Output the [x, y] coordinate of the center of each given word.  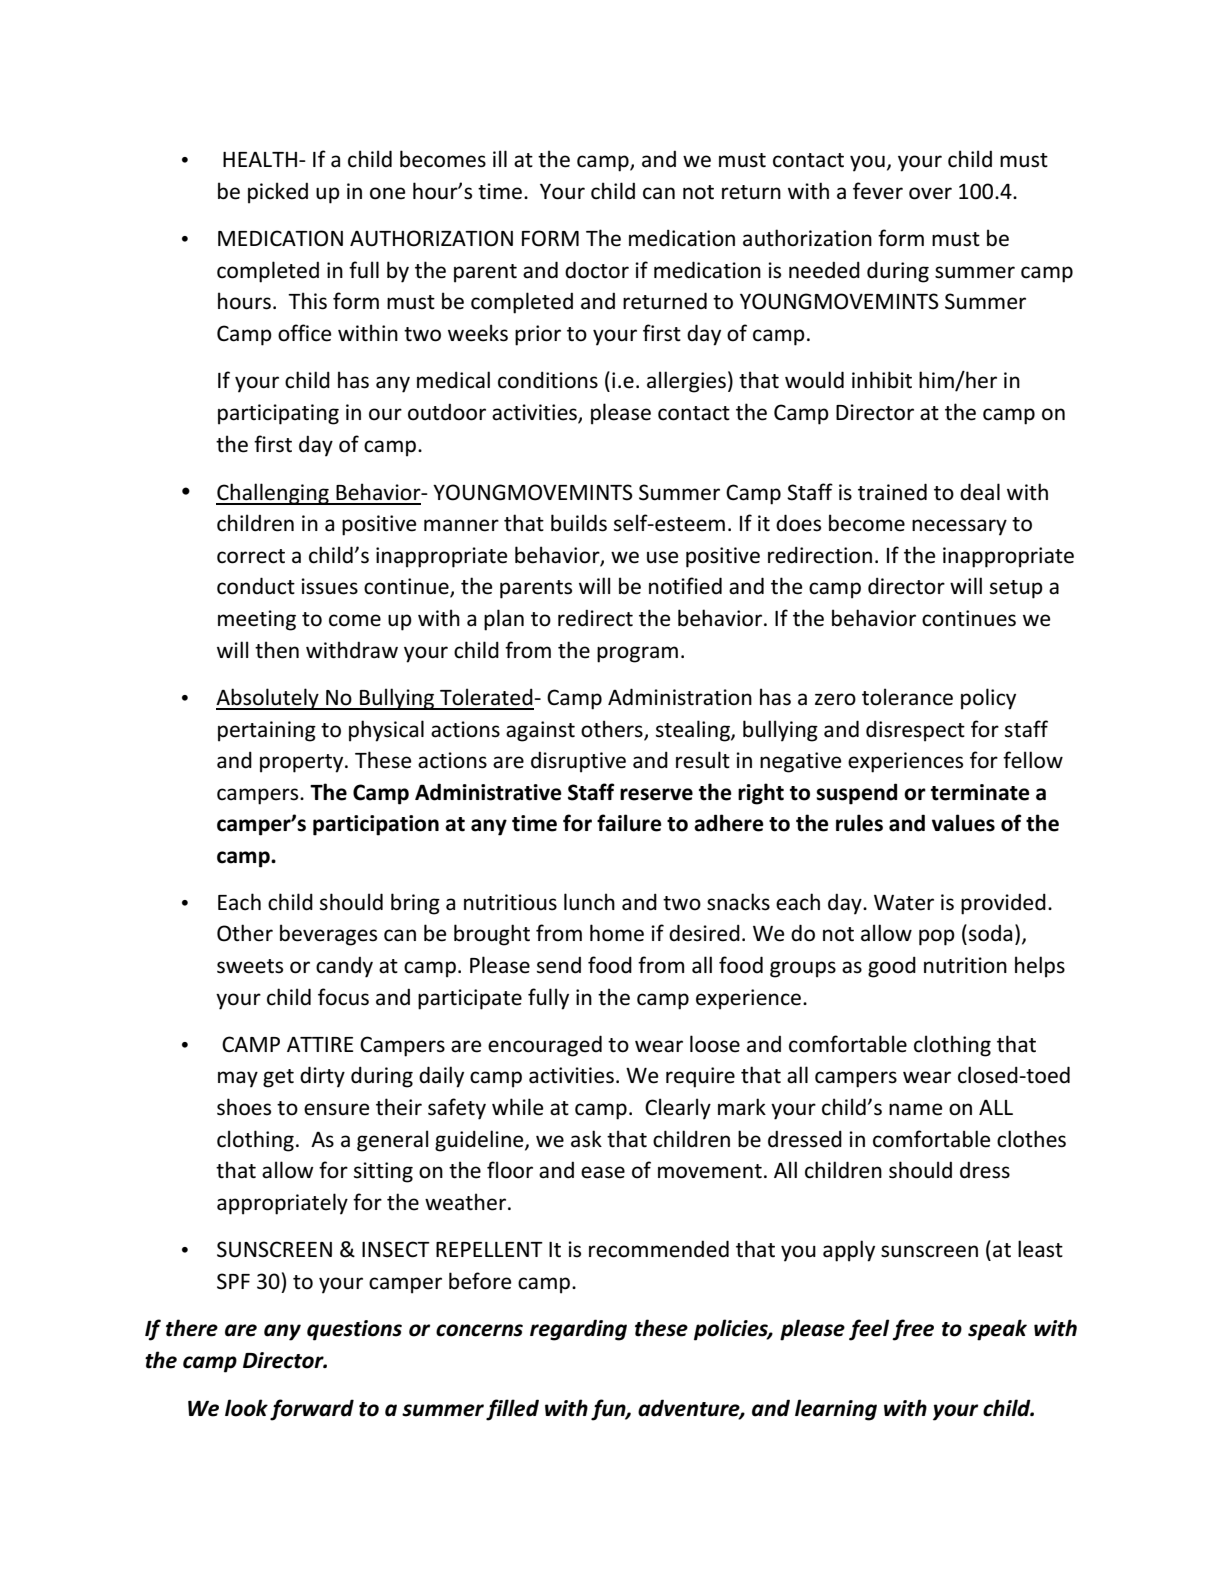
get [278, 1078]
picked [278, 193]
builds [579, 523]
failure [629, 823]
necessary [959, 527]
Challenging [273, 494]
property [303, 763]
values [963, 823]
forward [312, 1410]
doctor [597, 270]
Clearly [678, 1109]
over [930, 193]
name [916, 1109]
